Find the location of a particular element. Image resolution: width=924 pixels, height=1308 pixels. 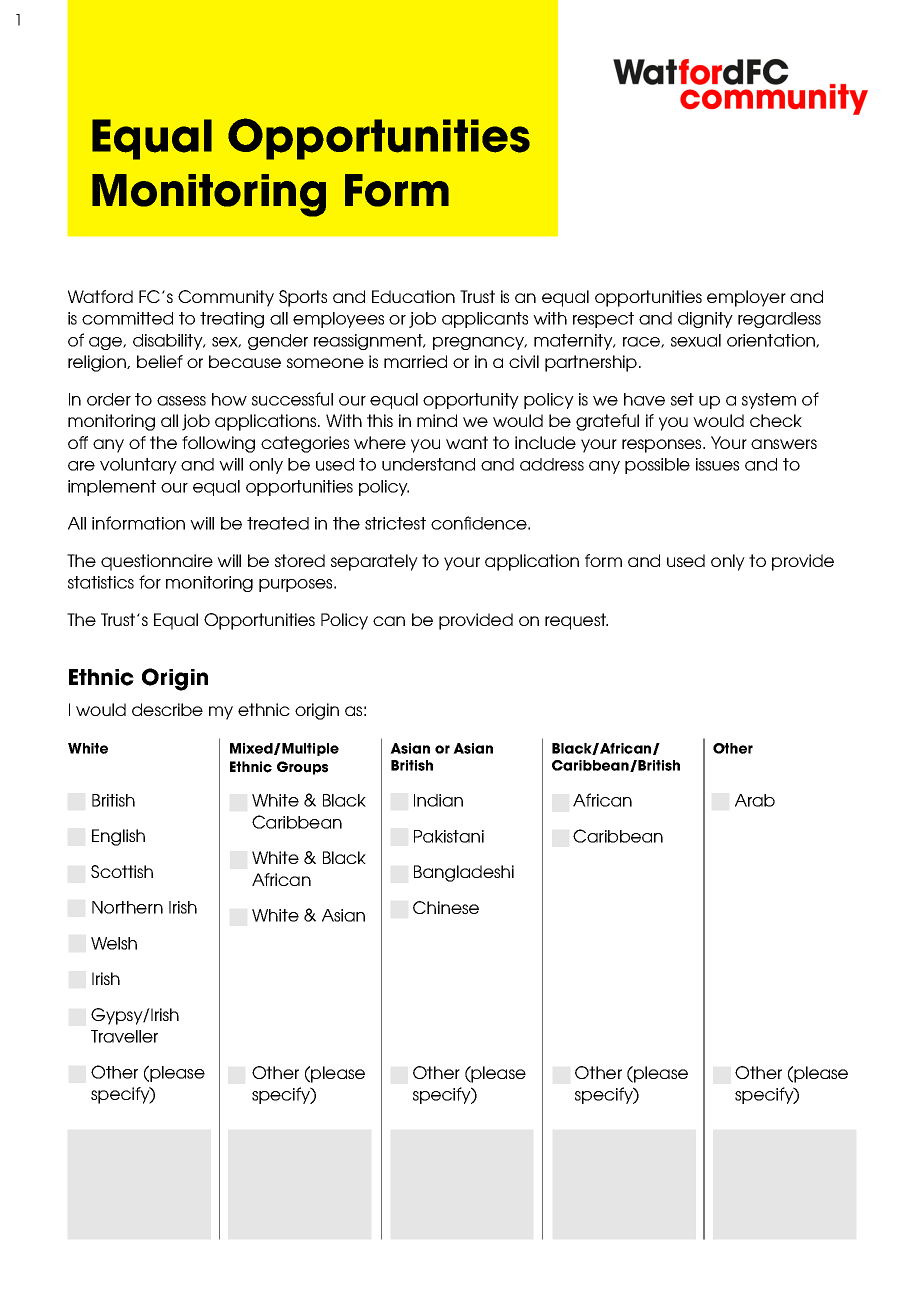

Pakistani is located at coordinates (449, 836).
